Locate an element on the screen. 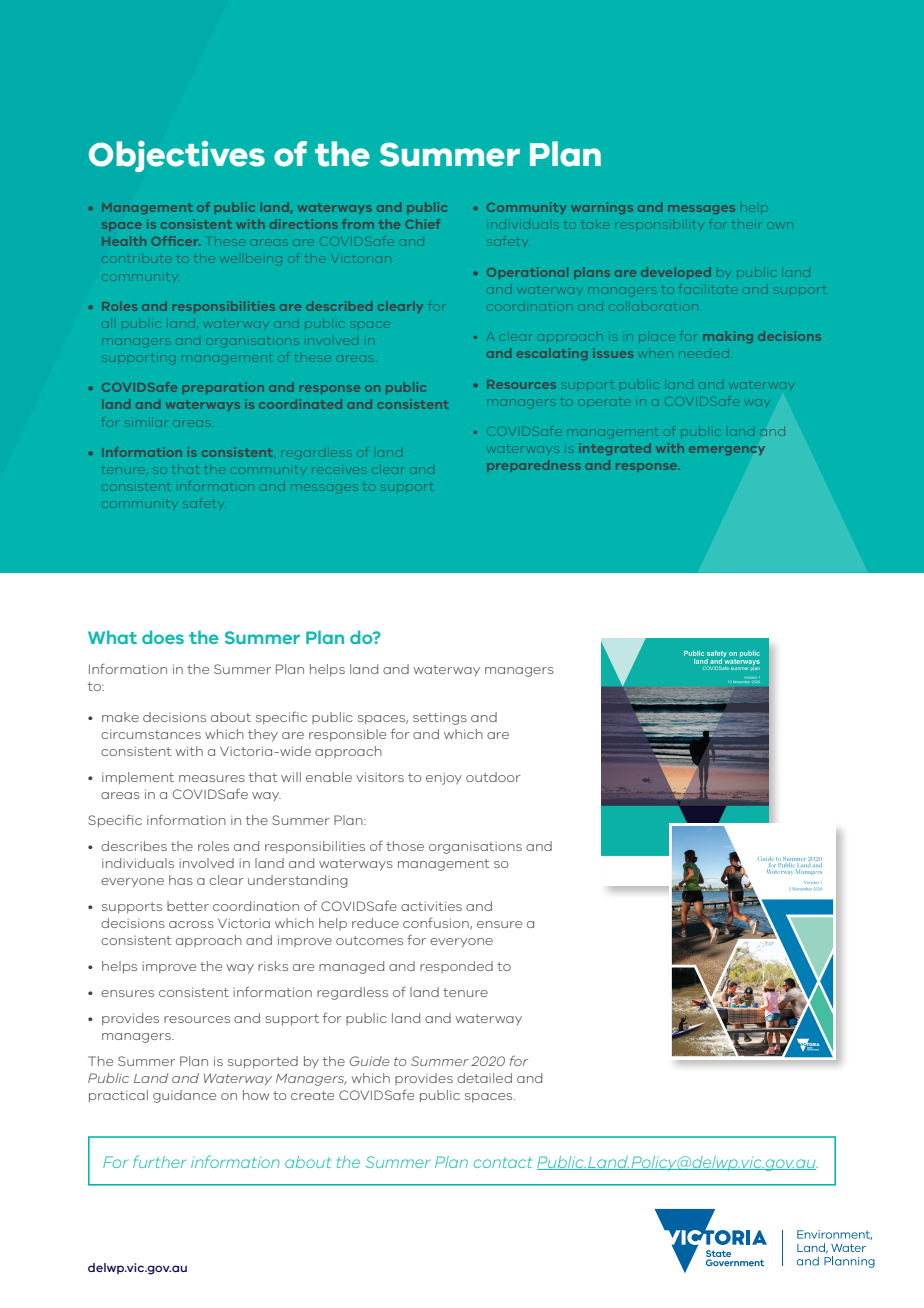 This screenshot has width=924, height=1308. described is located at coordinates (339, 306).
